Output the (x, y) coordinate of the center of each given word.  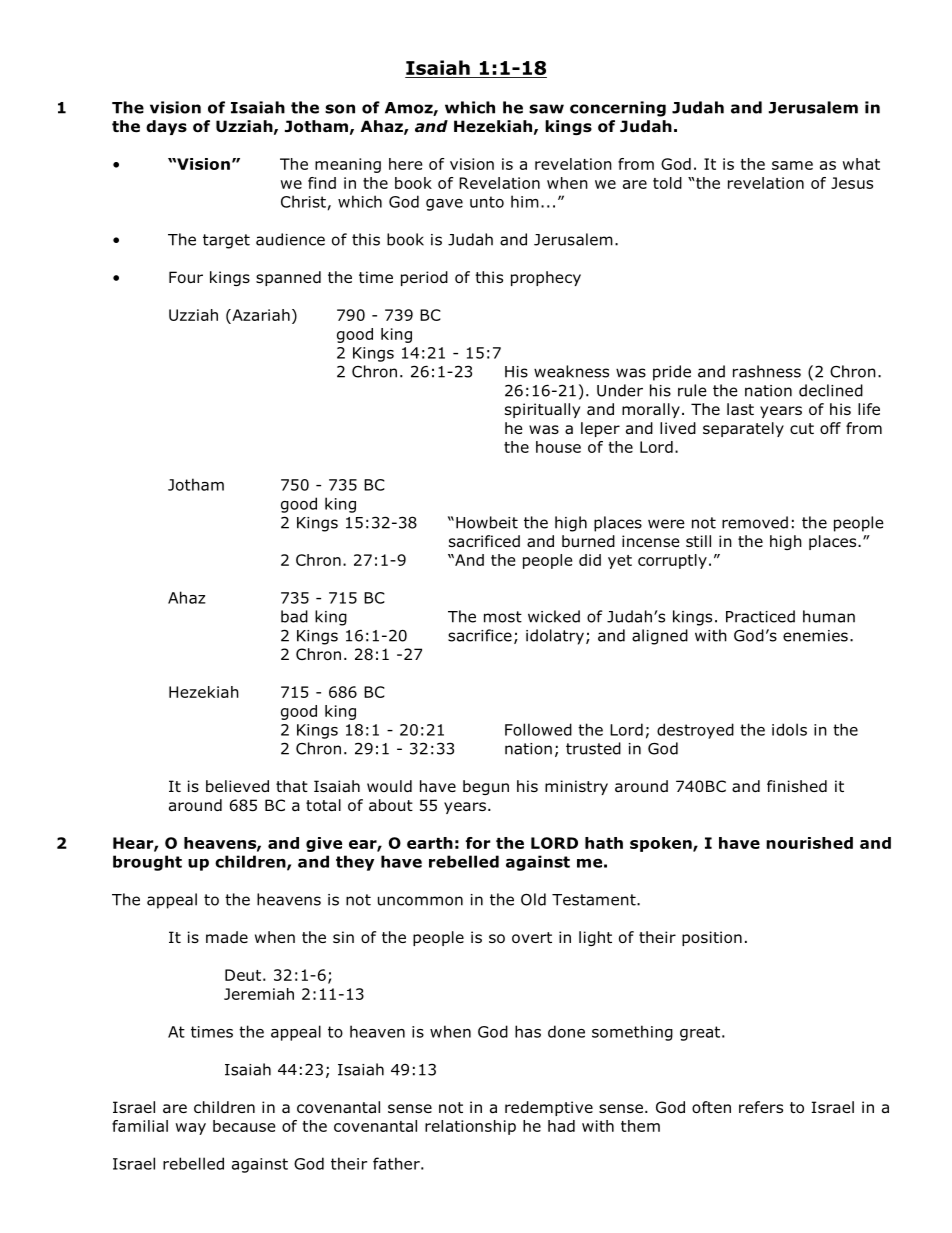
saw (546, 109)
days (166, 127)
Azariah (260, 315)
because (244, 1126)
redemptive (549, 1108)
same (792, 165)
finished (797, 786)
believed (237, 786)
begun (486, 787)
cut (802, 428)
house (558, 447)
